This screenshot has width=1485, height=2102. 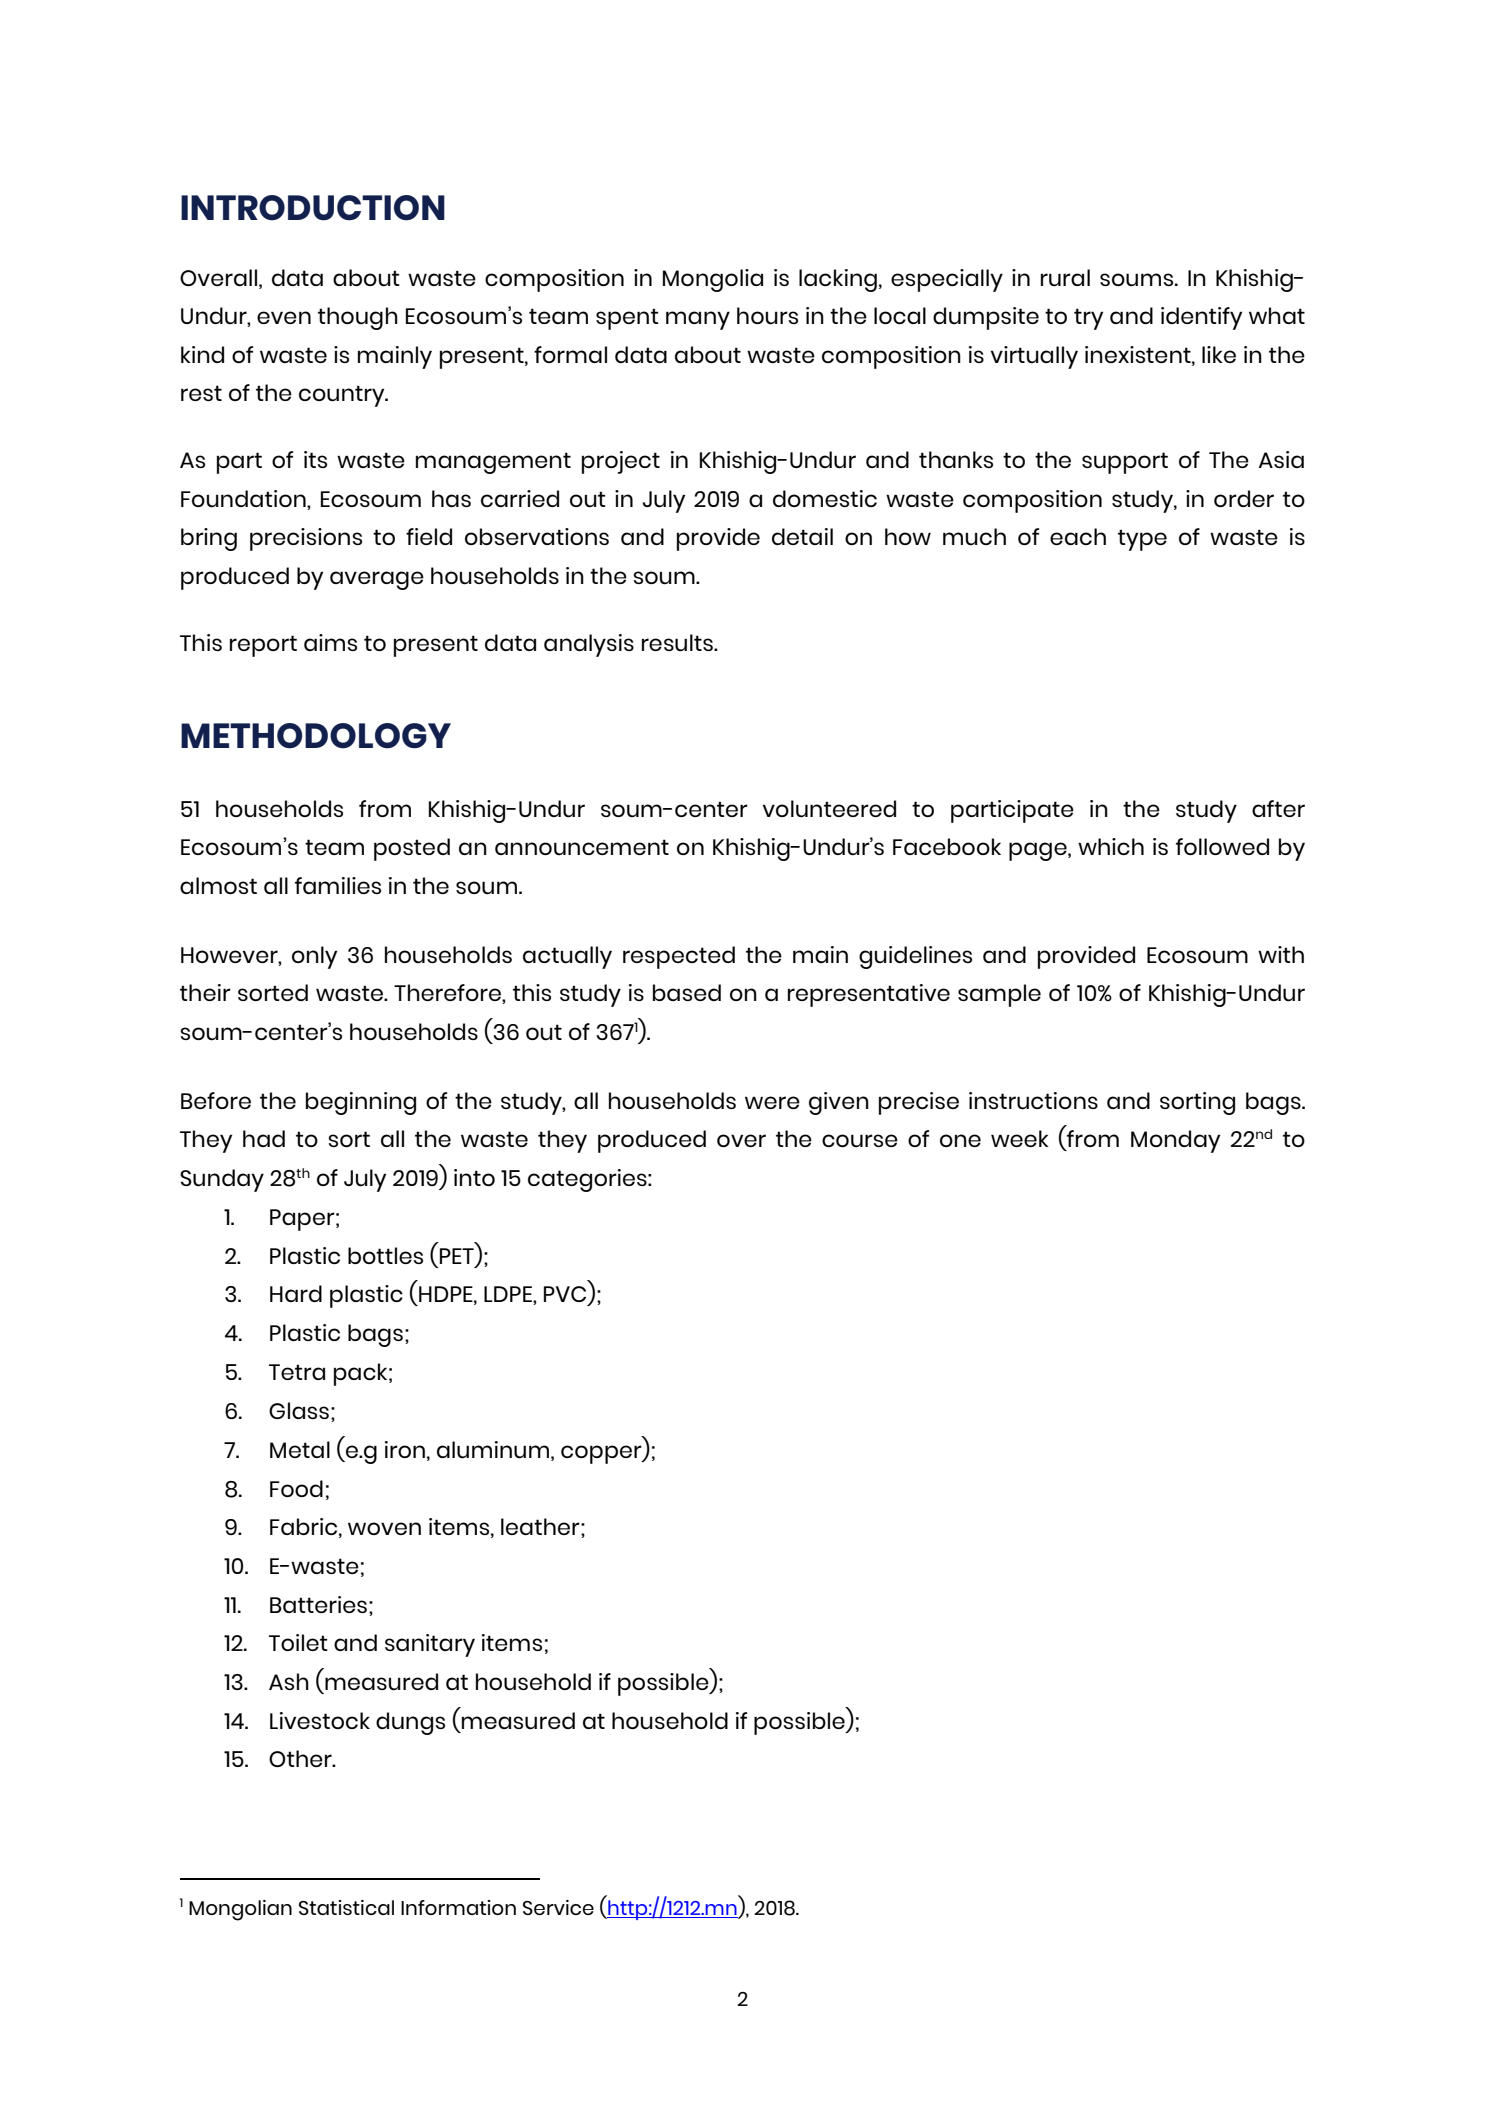 What do you see at coordinates (678, 643) in the screenshot?
I see `results` at bounding box center [678, 643].
